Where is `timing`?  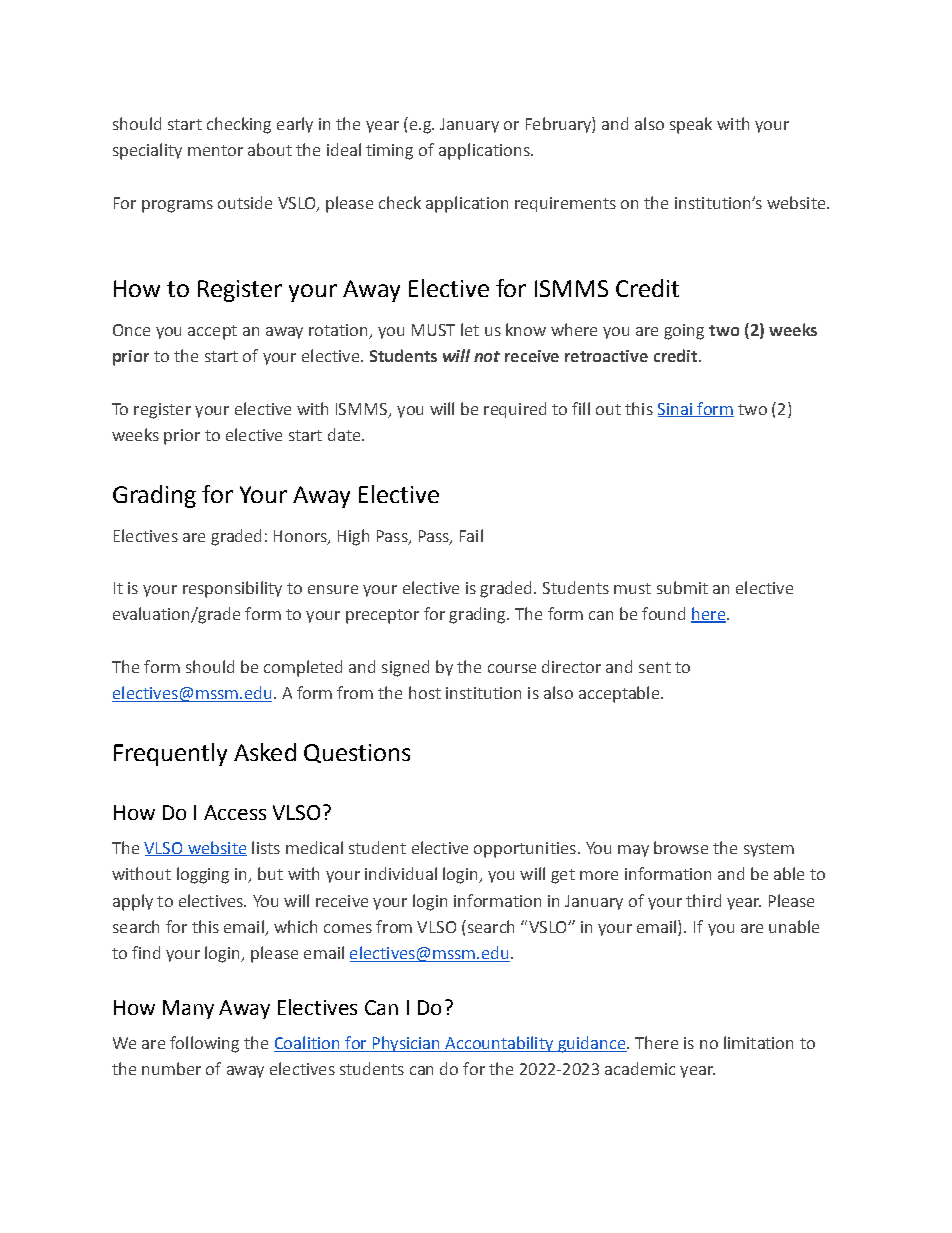 timing is located at coordinates (389, 152).
